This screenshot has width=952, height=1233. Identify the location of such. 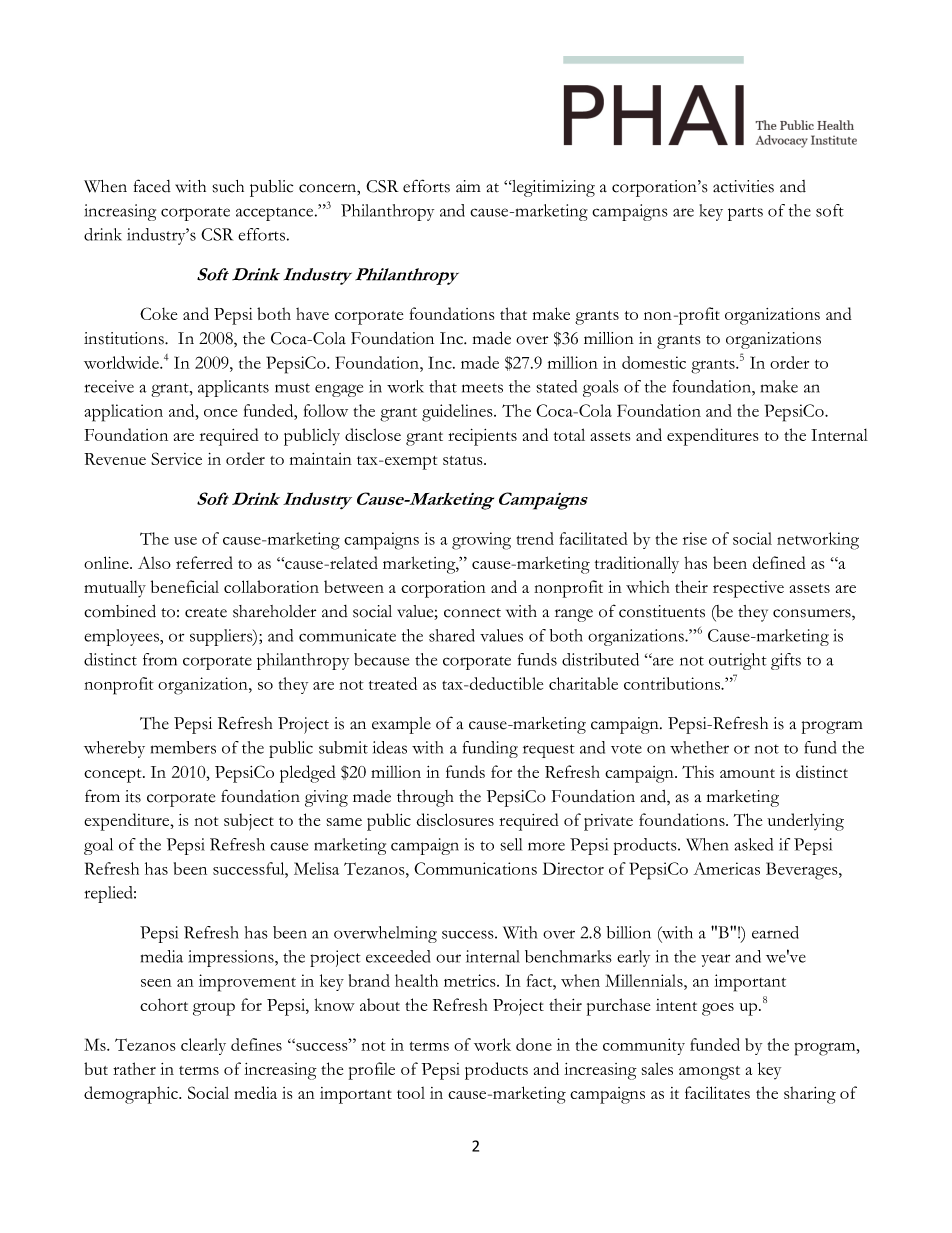
(228, 186).
